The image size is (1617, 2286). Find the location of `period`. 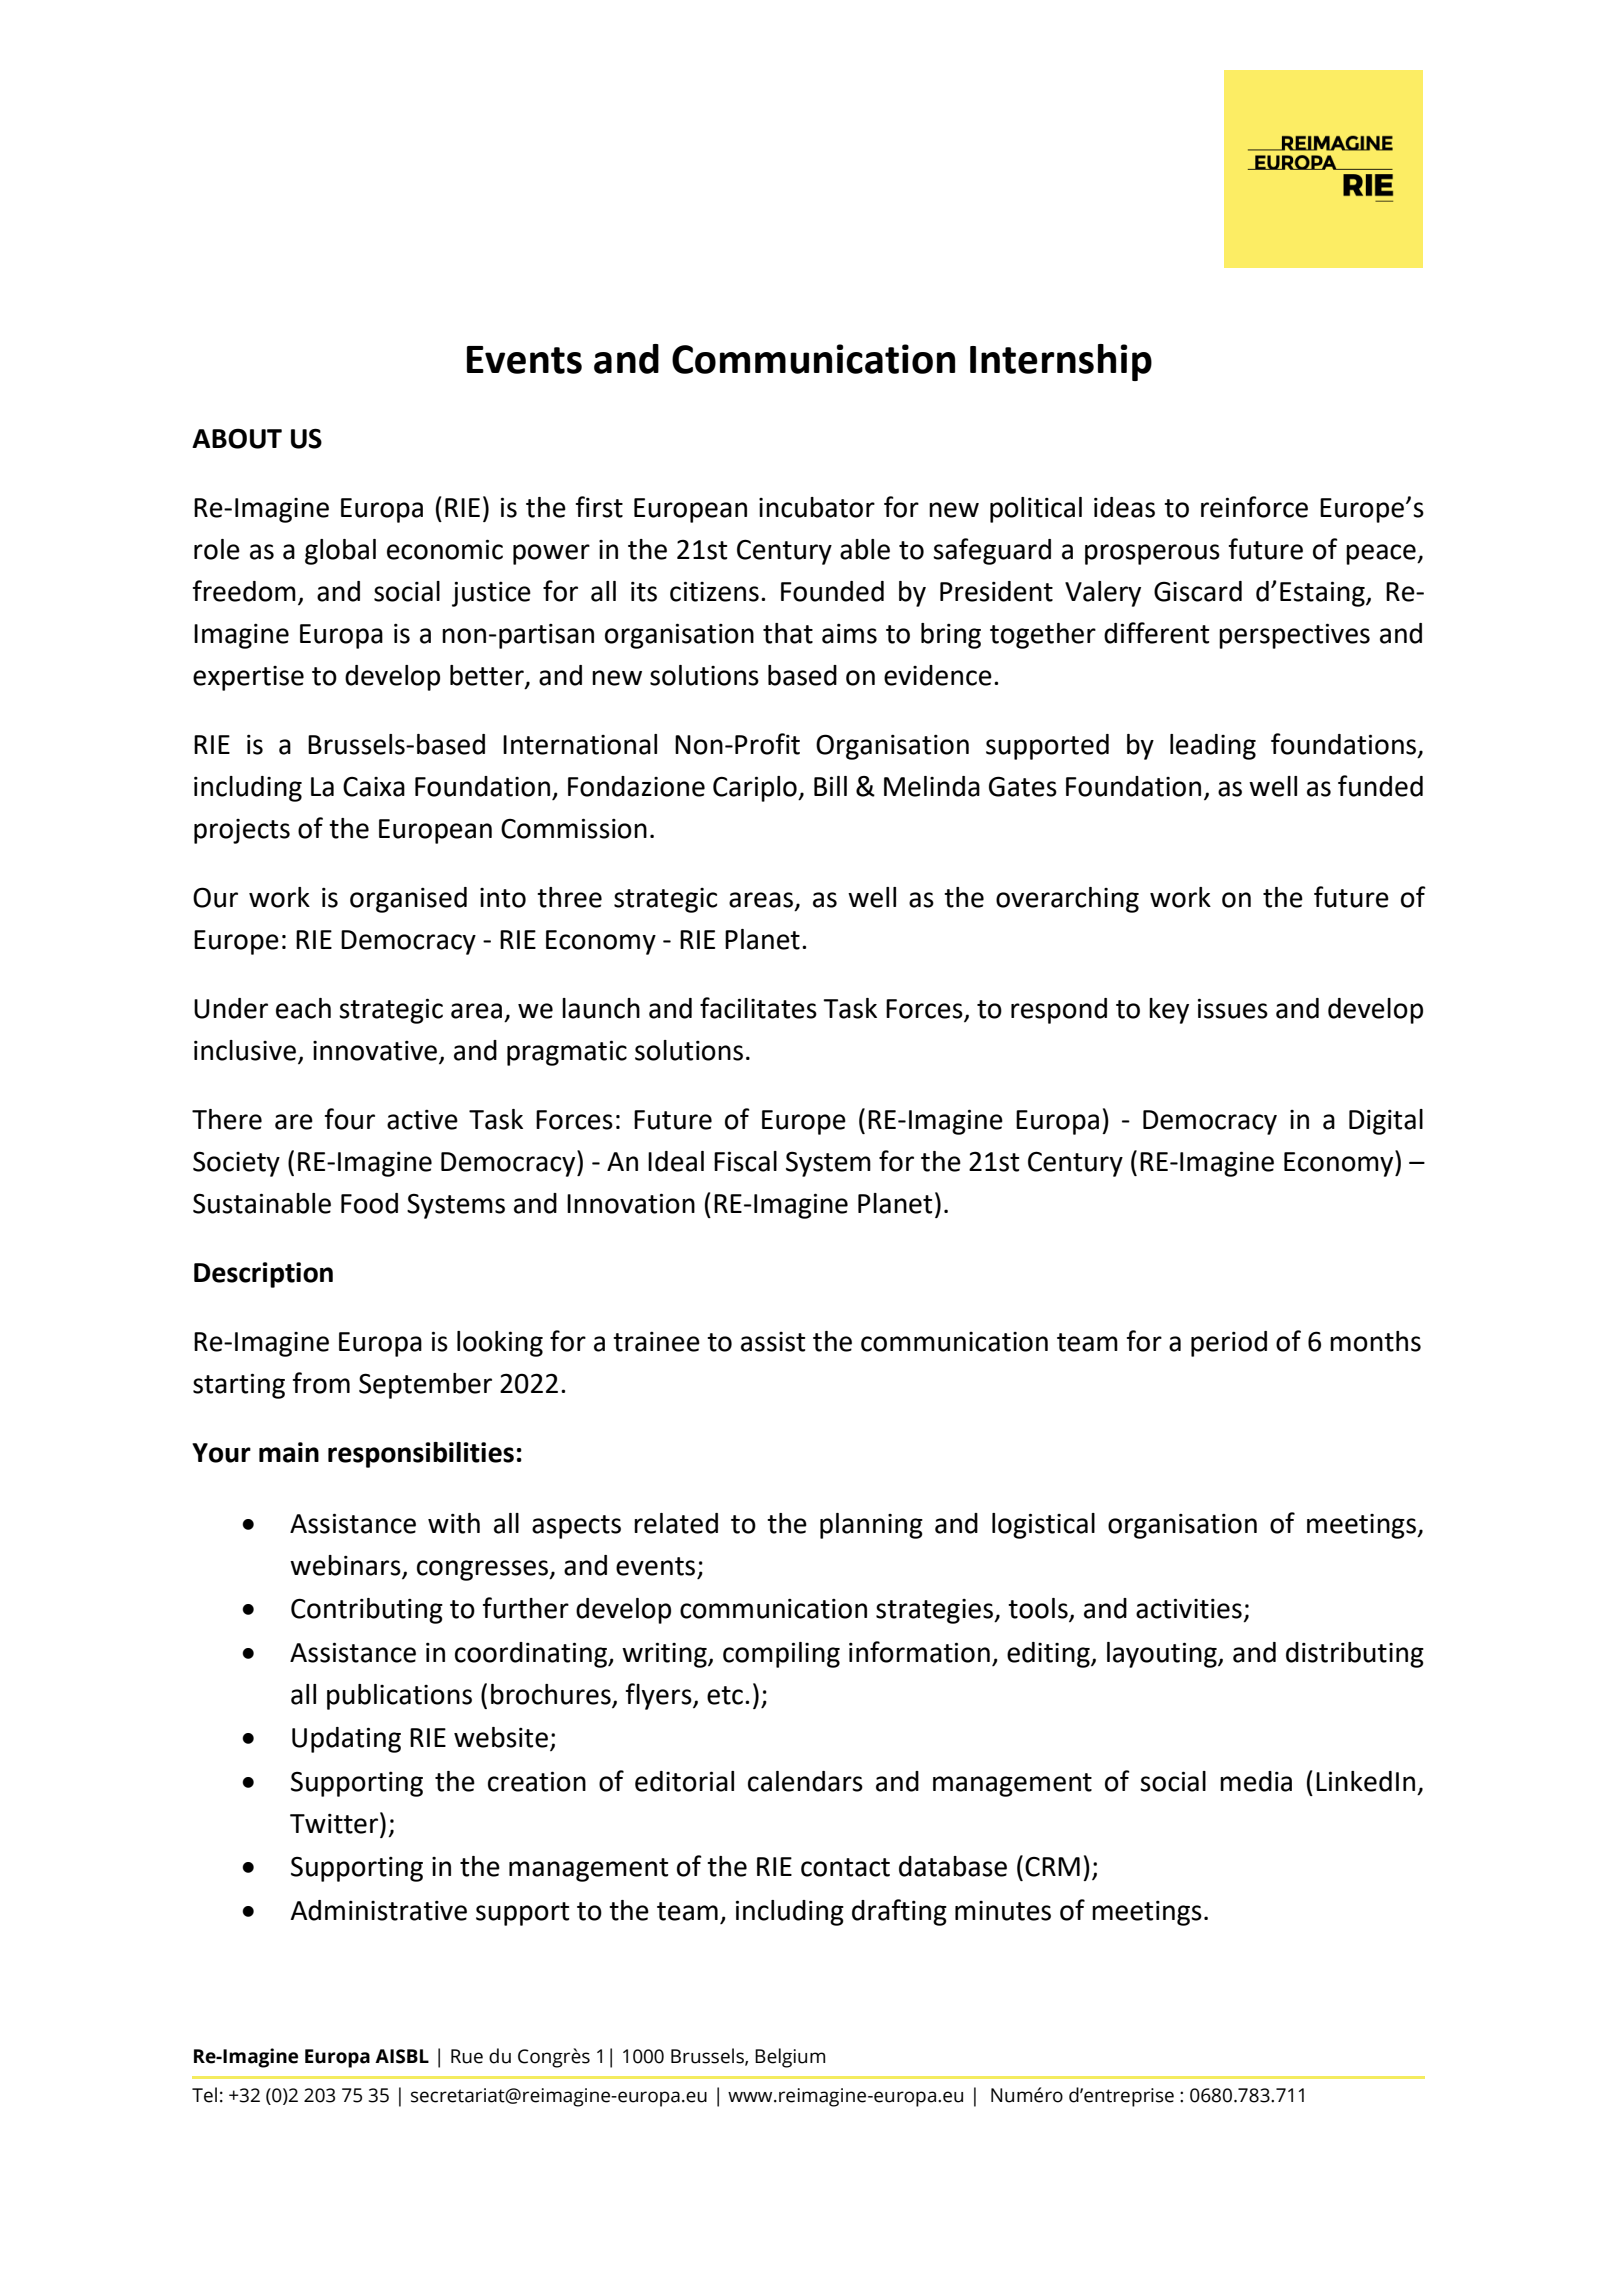

period is located at coordinates (1229, 1344).
